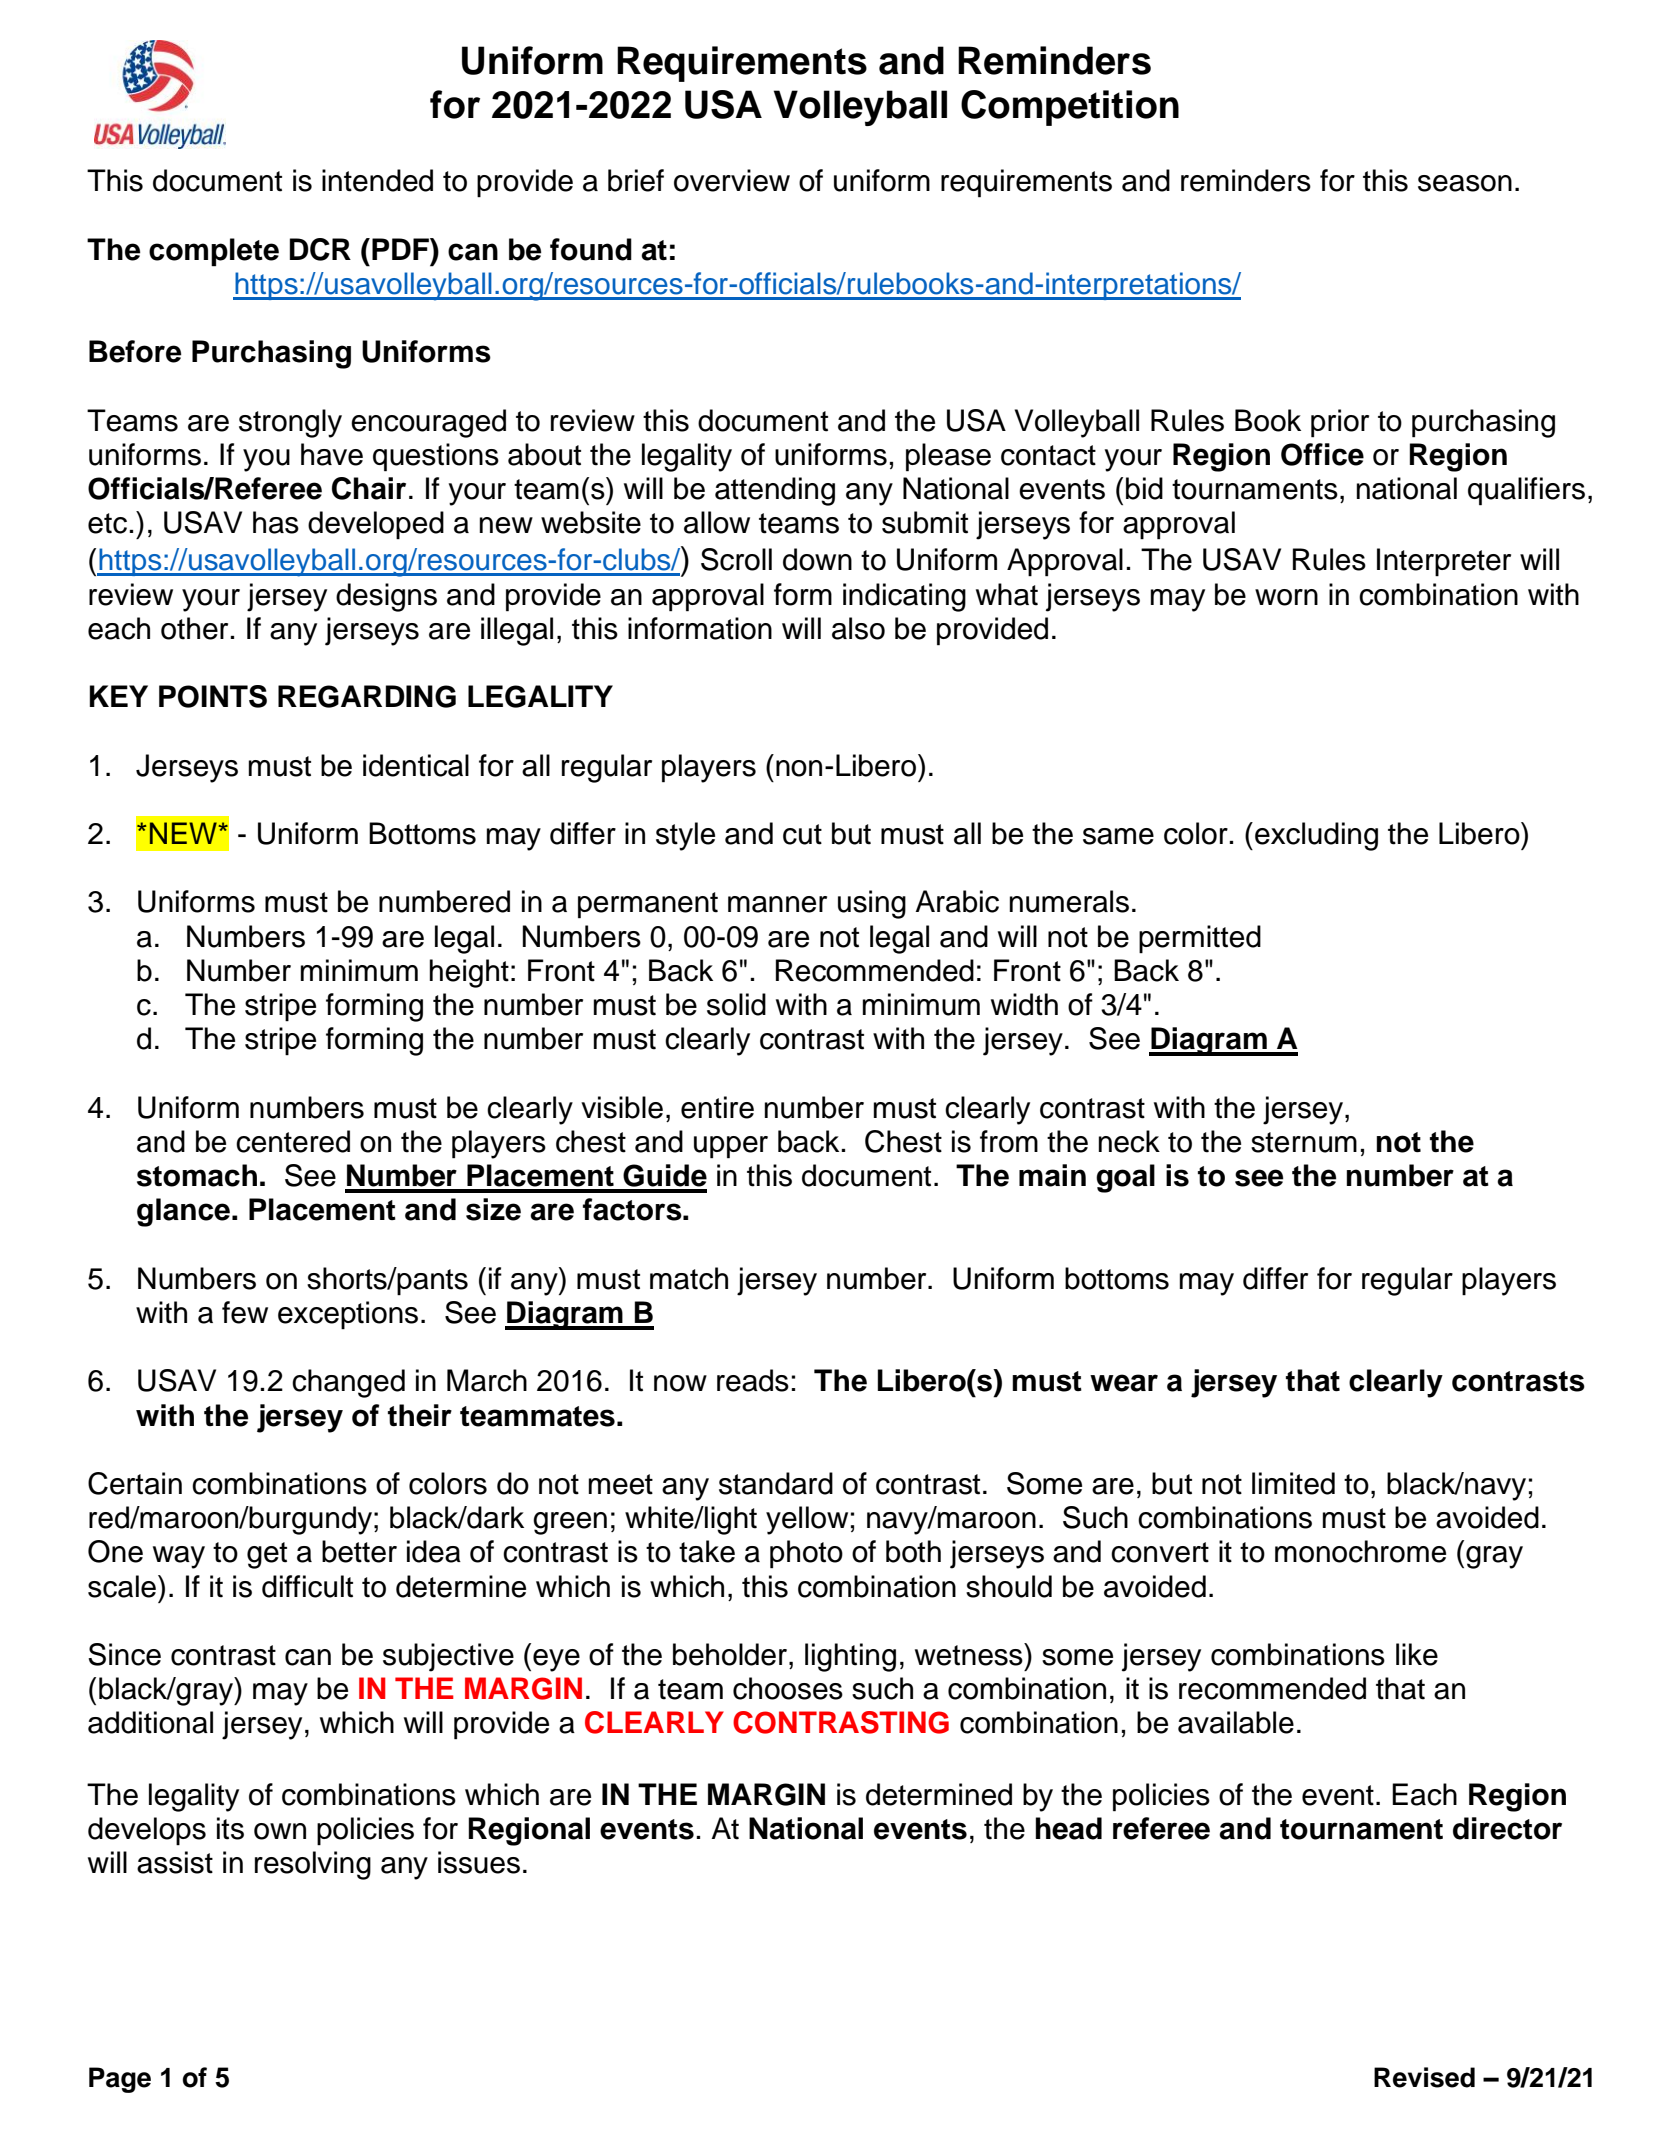 This image has width=1655, height=2141. I want to click on head, so click(1069, 1828).
